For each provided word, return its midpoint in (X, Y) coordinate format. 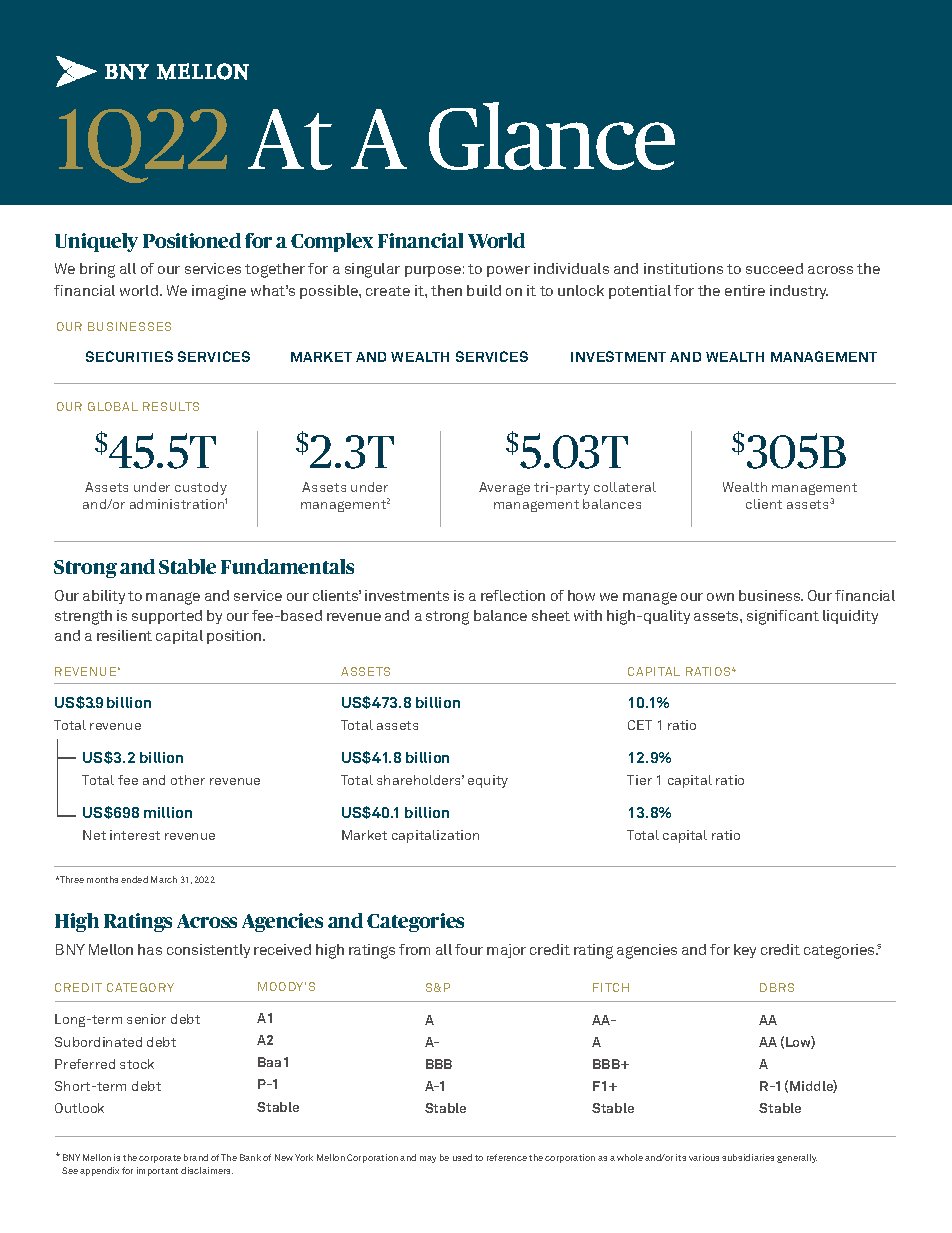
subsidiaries (748, 1157)
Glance (552, 136)
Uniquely (96, 242)
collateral (625, 487)
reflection (513, 595)
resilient (124, 635)
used (462, 1157)
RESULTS (171, 406)
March (164, 879)
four (469, 949)
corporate (160, 1159)
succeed (774, 268)
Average (504, 488)
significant (783, 617)
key (745, 951)
